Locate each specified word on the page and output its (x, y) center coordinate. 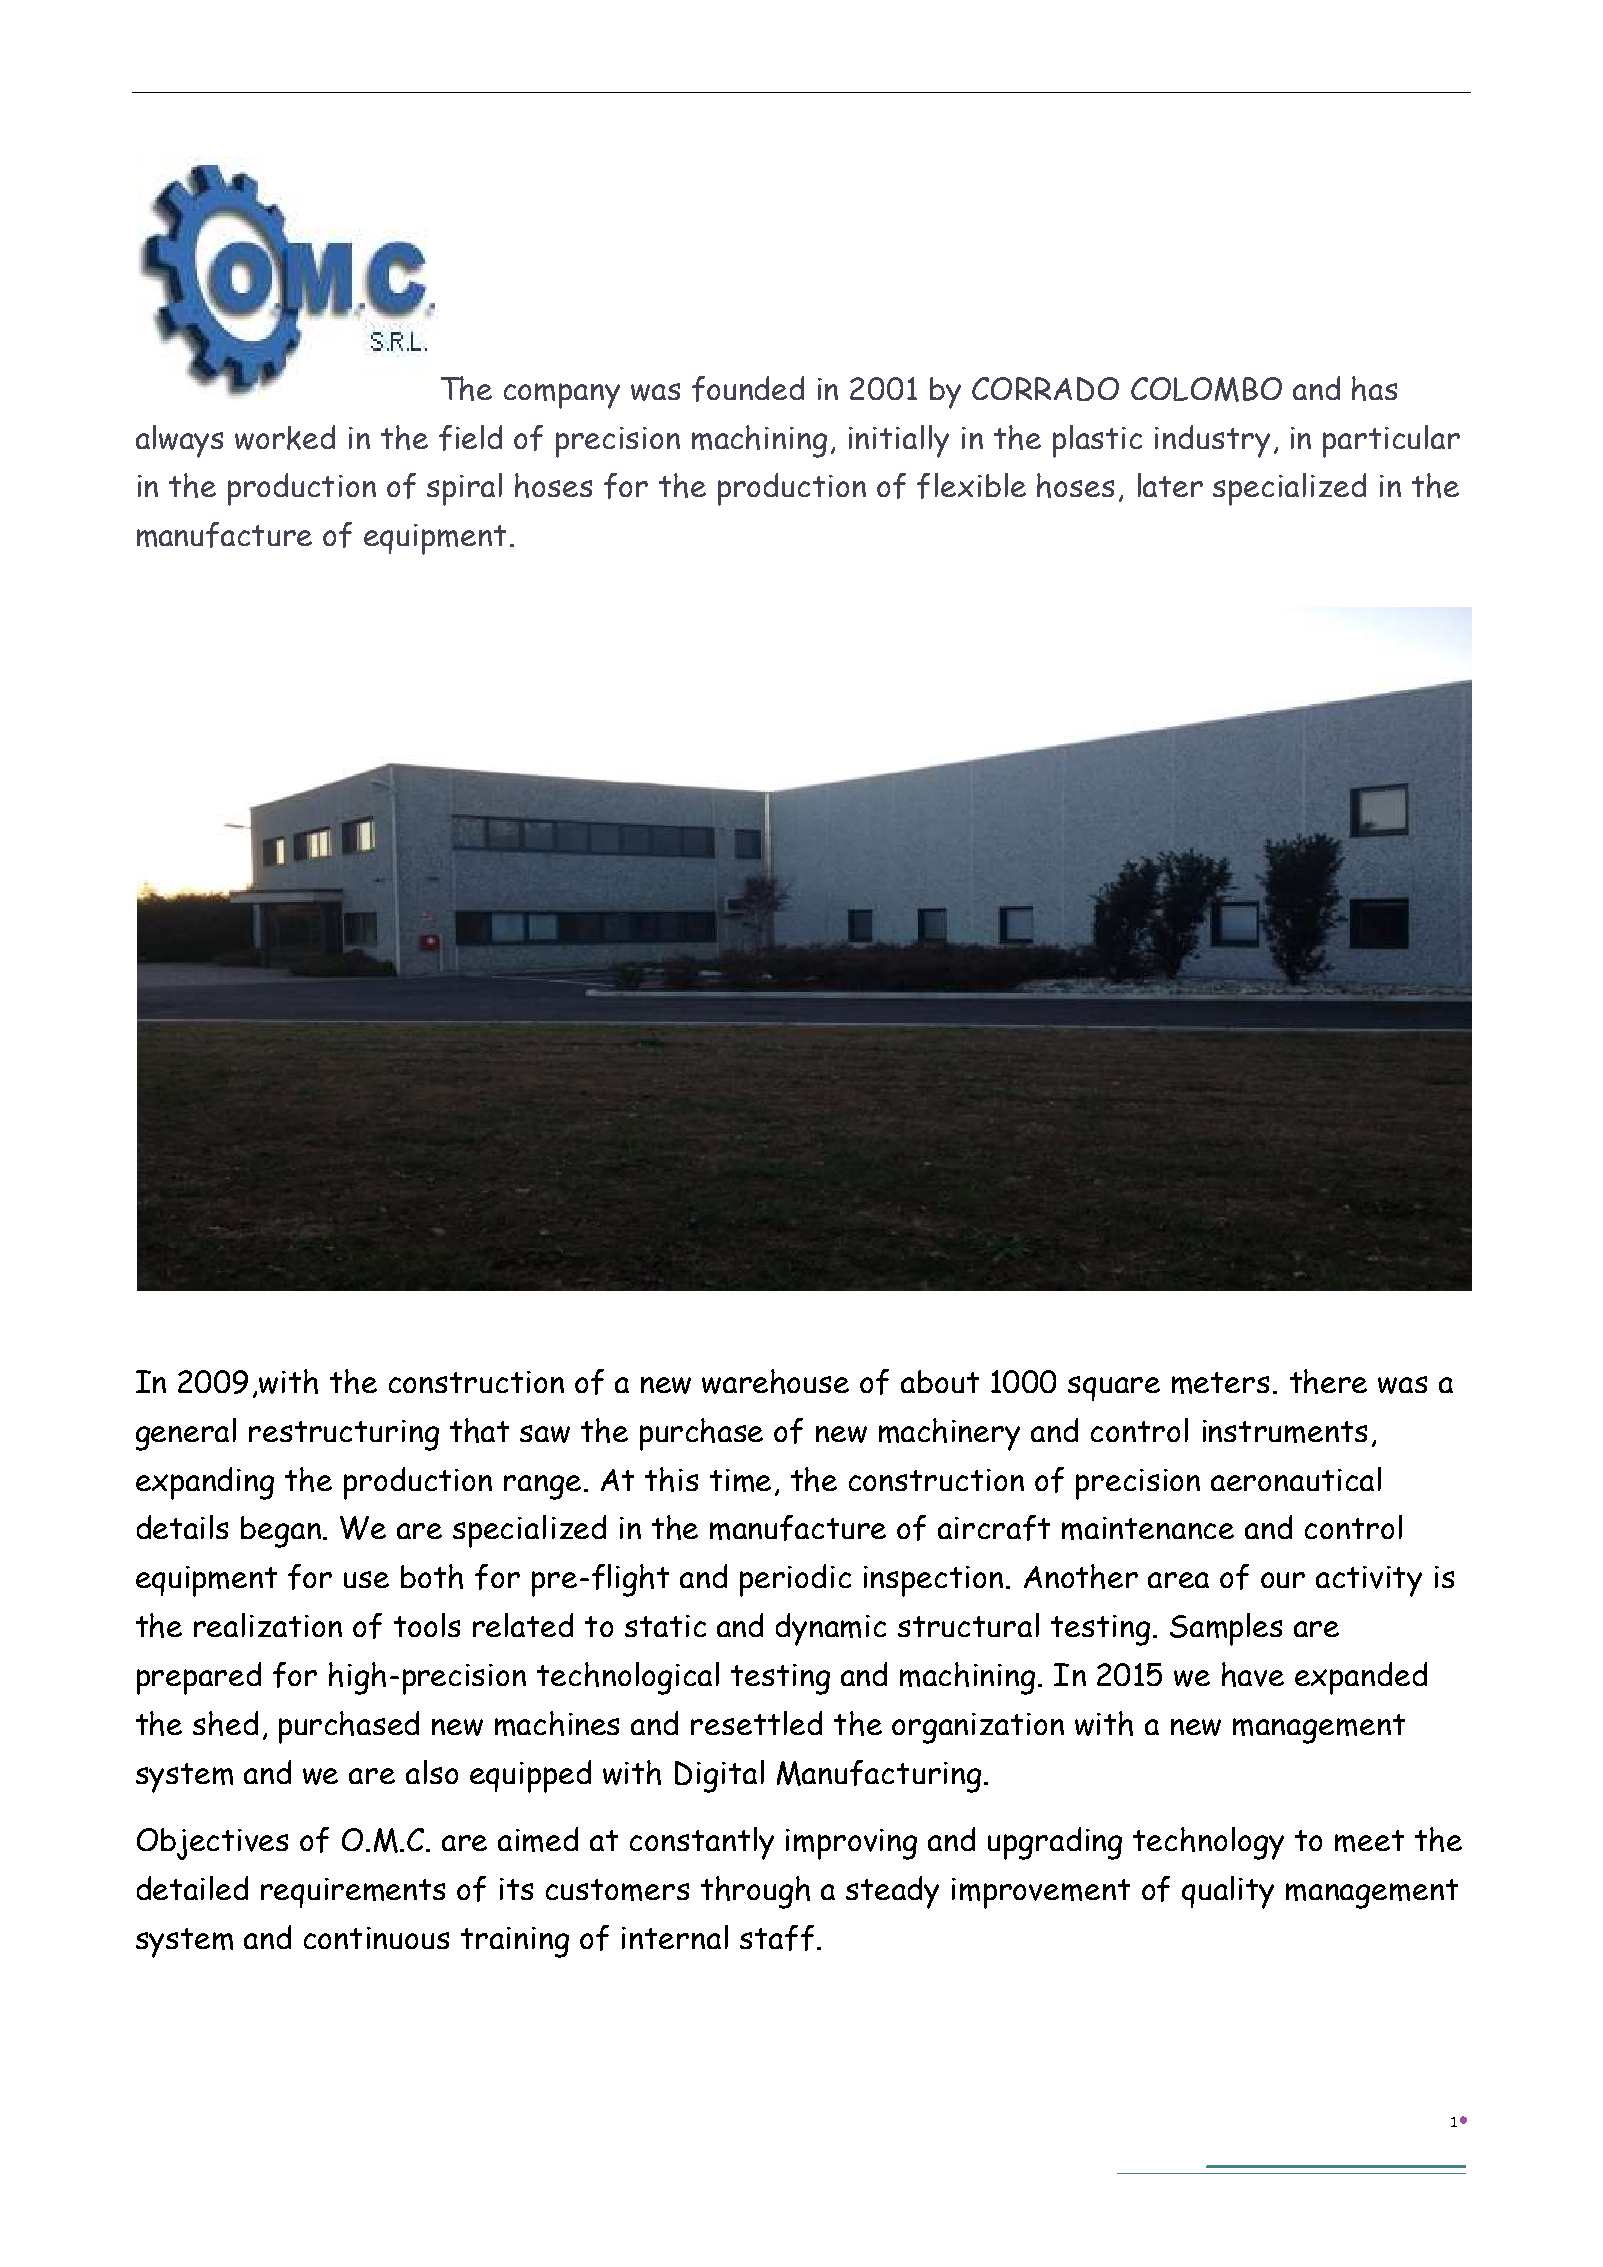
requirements (353, 1893)
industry (1212, 441)
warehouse (775, 1381)
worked (285, 437)
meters (1220, 1383)
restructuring (344, 1435)
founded (748, 389)
